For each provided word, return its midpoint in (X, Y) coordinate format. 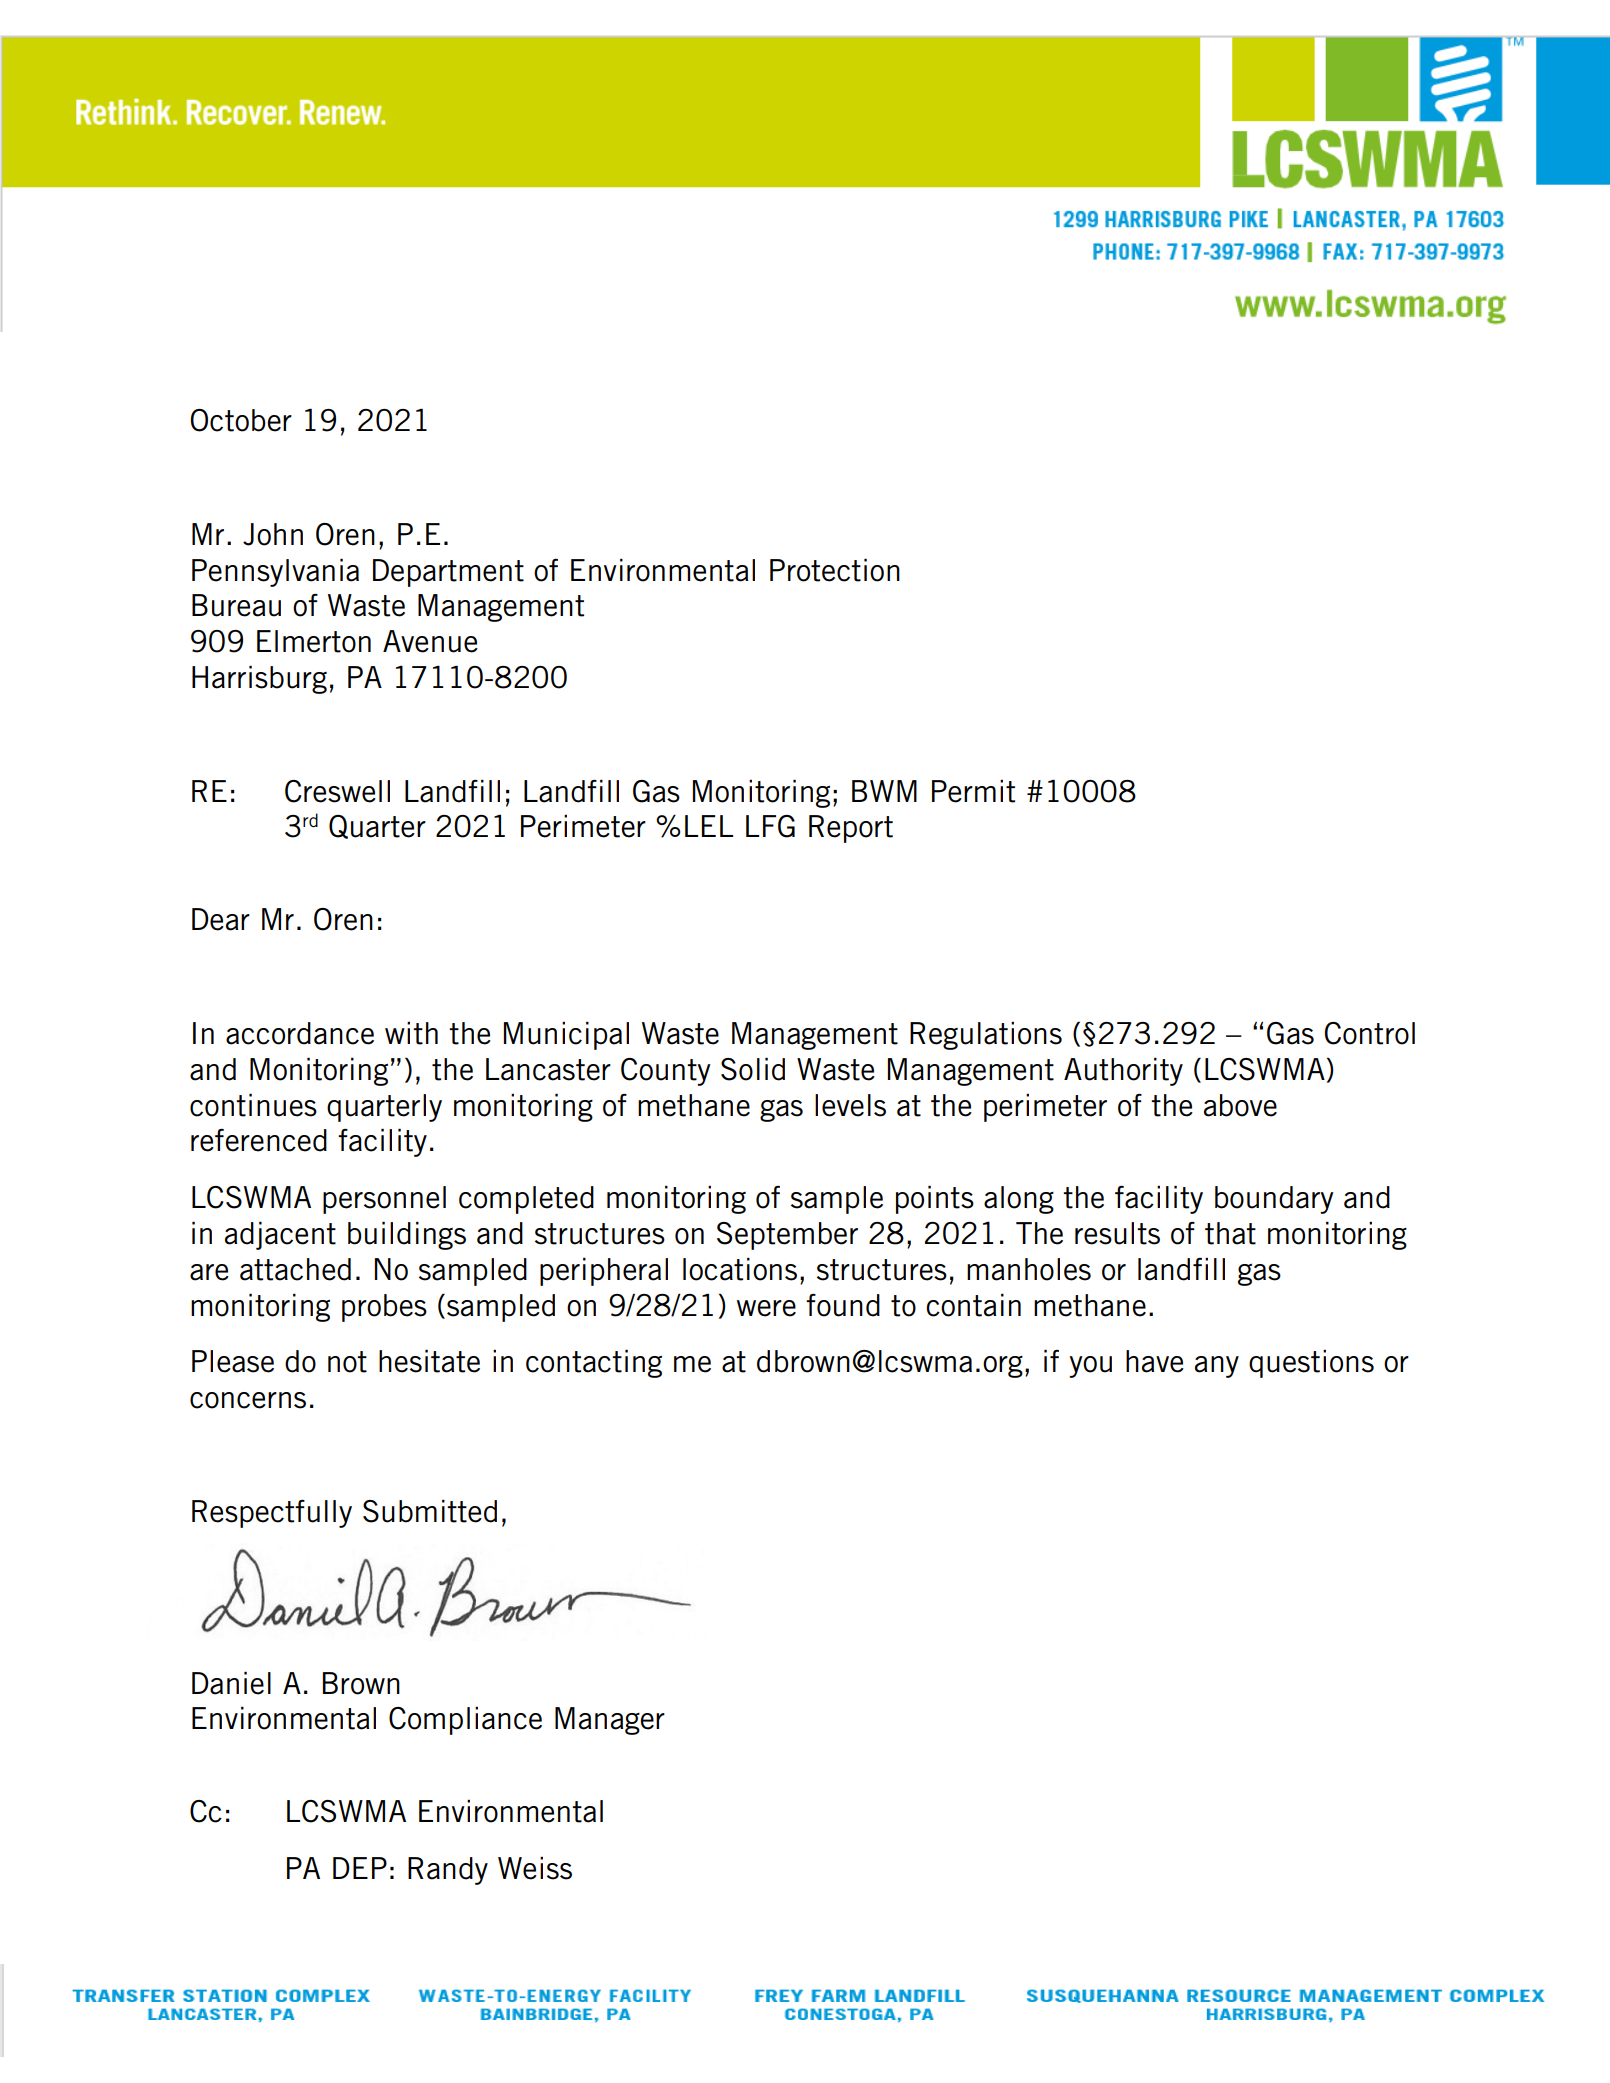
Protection (835, 570)
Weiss (535, 1868)
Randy (448, 1871)
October (241, 420)
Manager (610, 1721)
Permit (973, 791)
